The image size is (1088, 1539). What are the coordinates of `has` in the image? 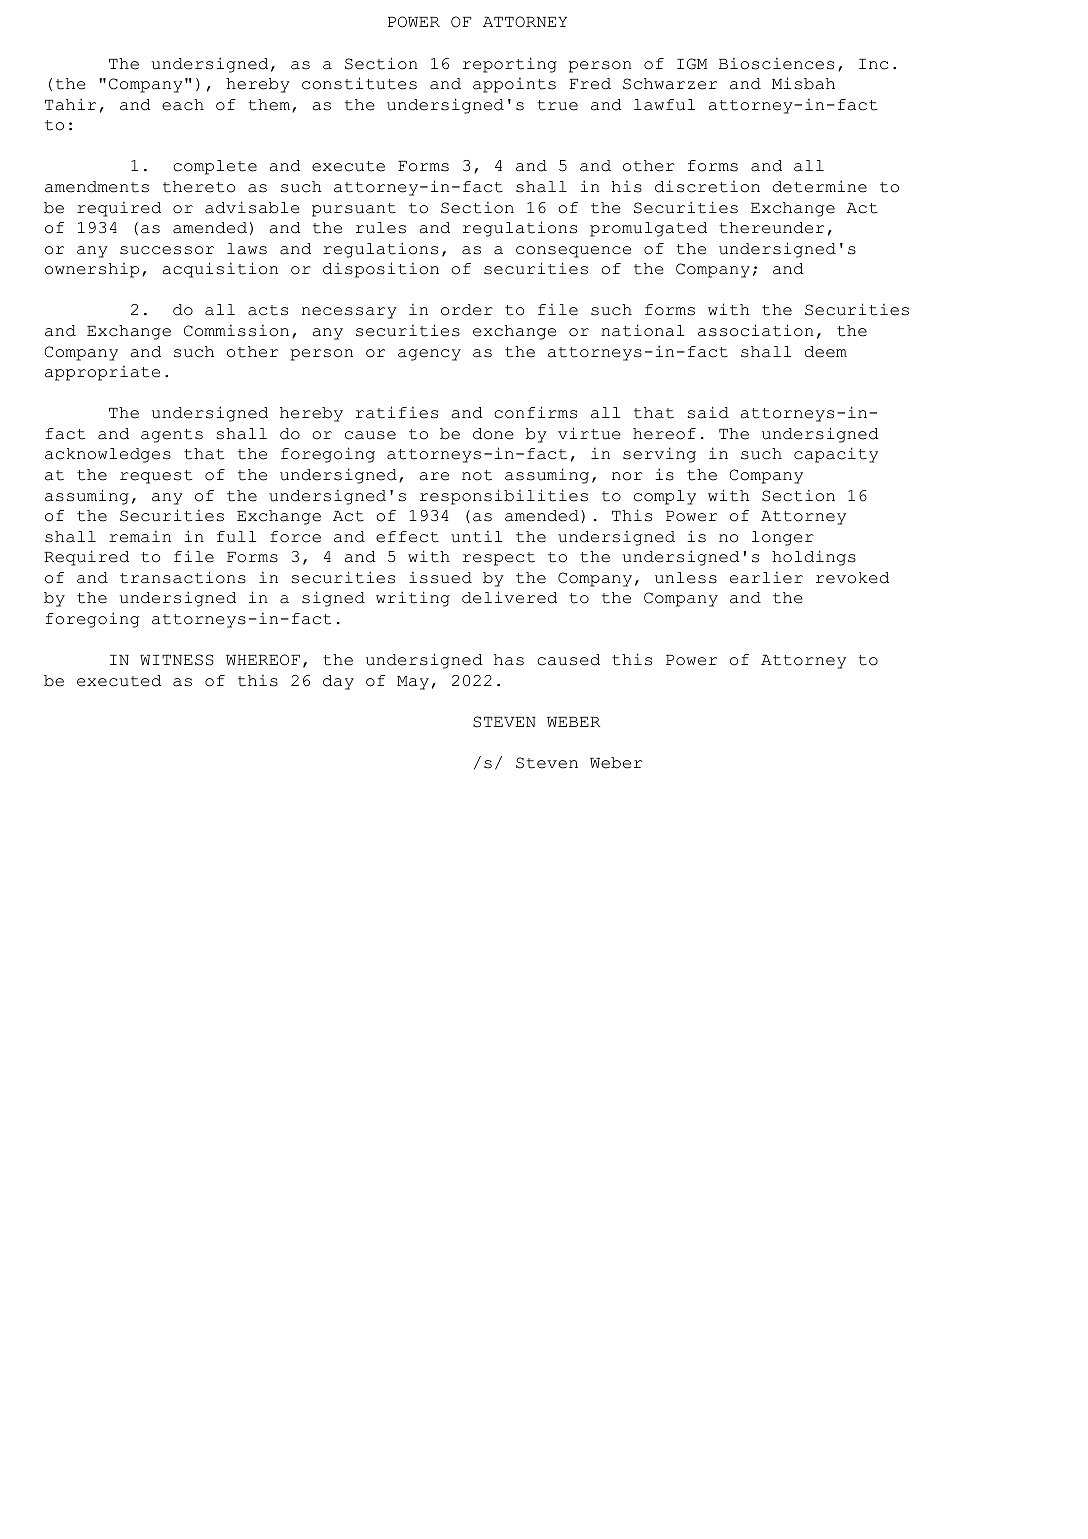 It's located at (509, 660).
